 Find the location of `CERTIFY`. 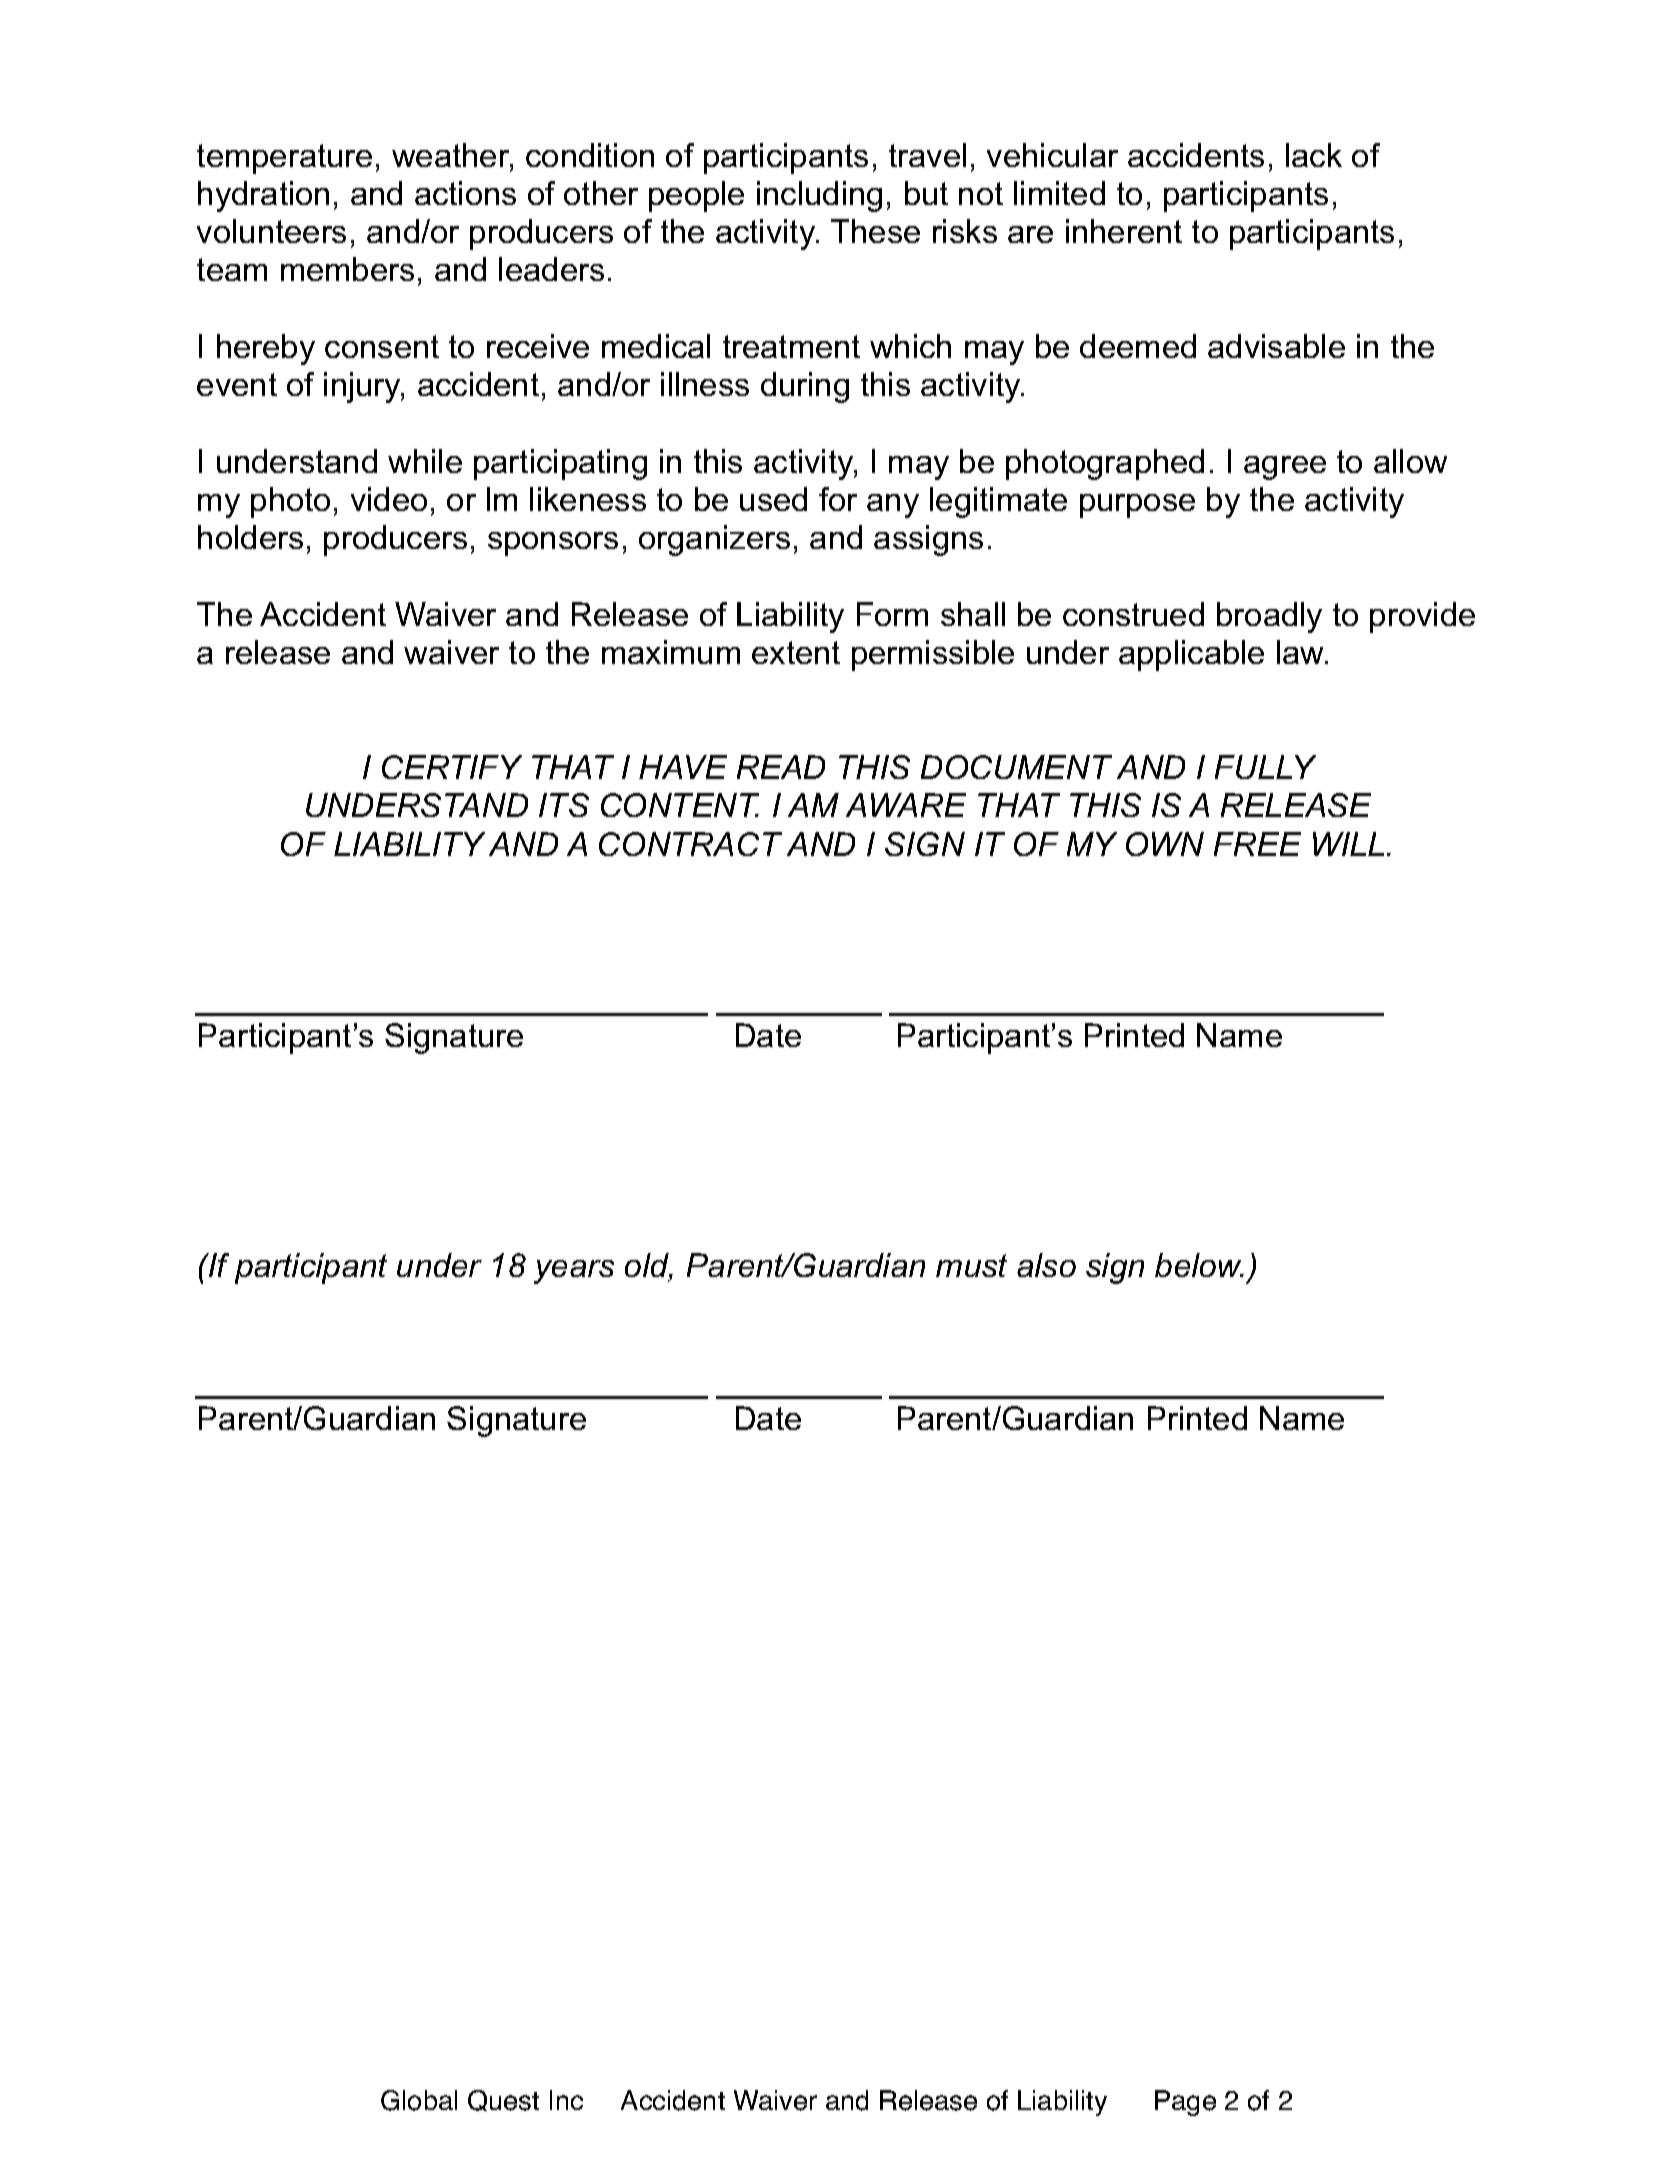

CERTIFY is located at coordinates (452, 767).
